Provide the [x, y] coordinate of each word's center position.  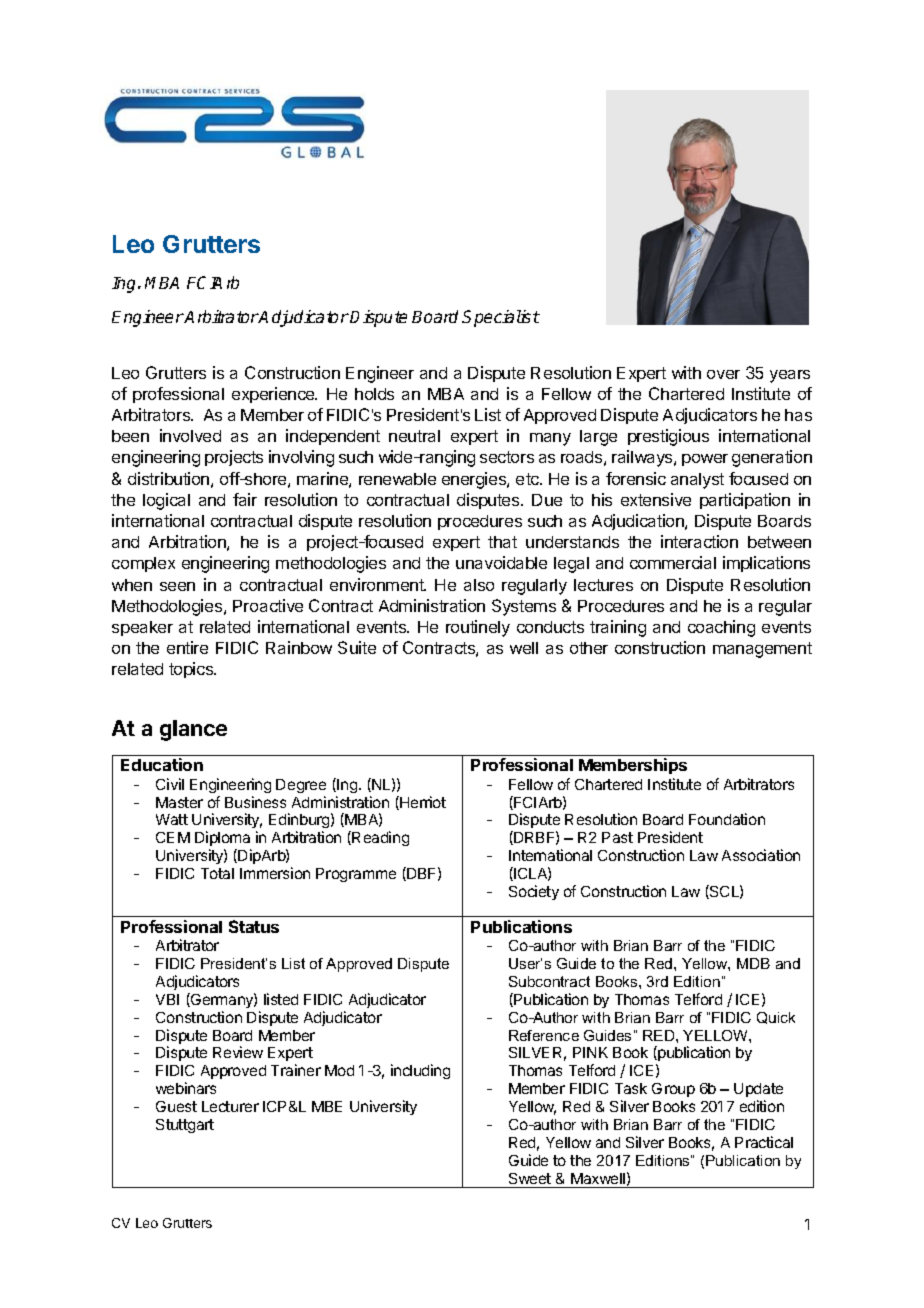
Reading [380, 838]
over [723, 374]
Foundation [727, 819]
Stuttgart [185, 1126]
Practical [764, 1142]
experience [274, 395]
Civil [170, 784]
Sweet [530, 1178]
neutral [414, 436]
